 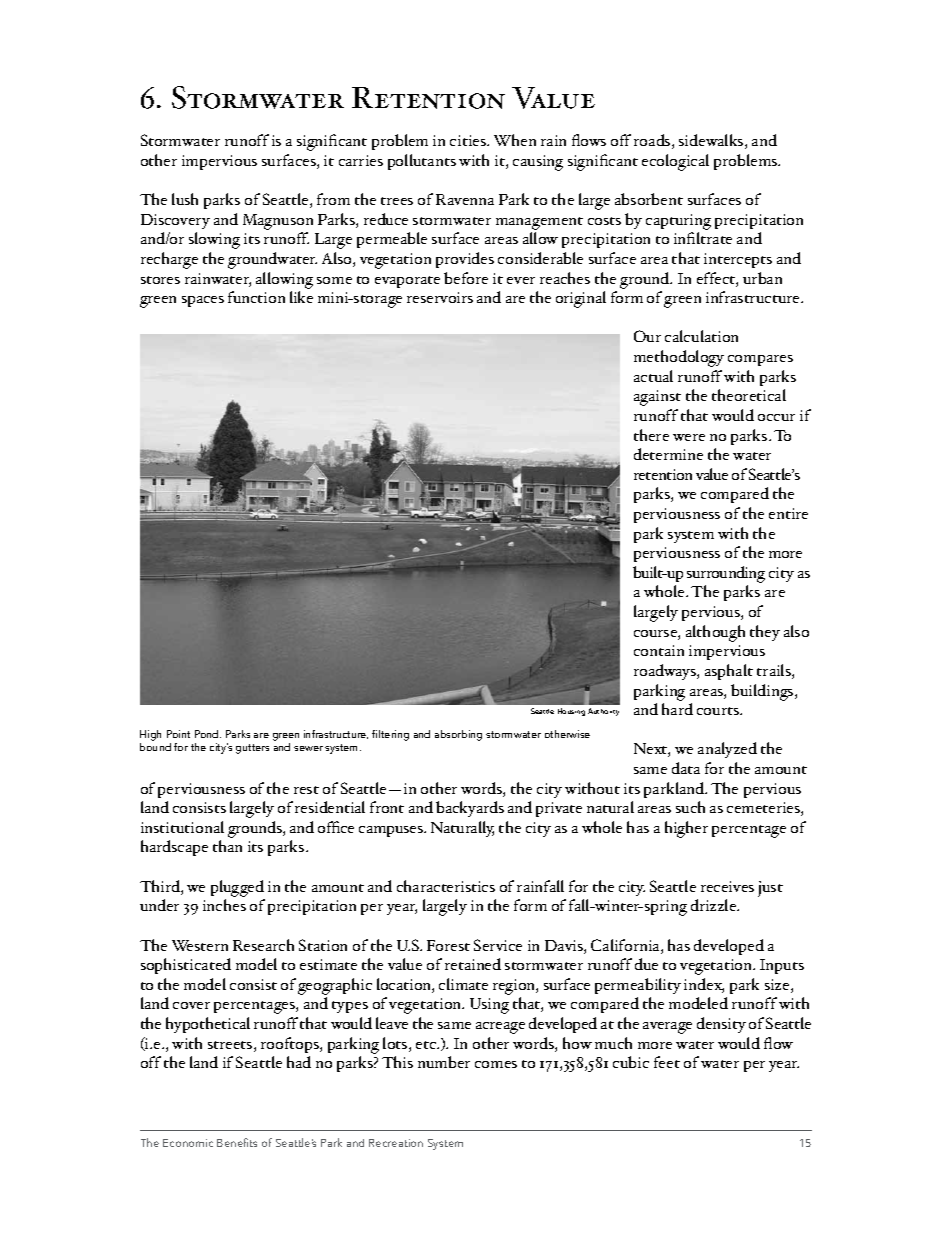 I want to click on comes, so click(x=496, y=1064).
